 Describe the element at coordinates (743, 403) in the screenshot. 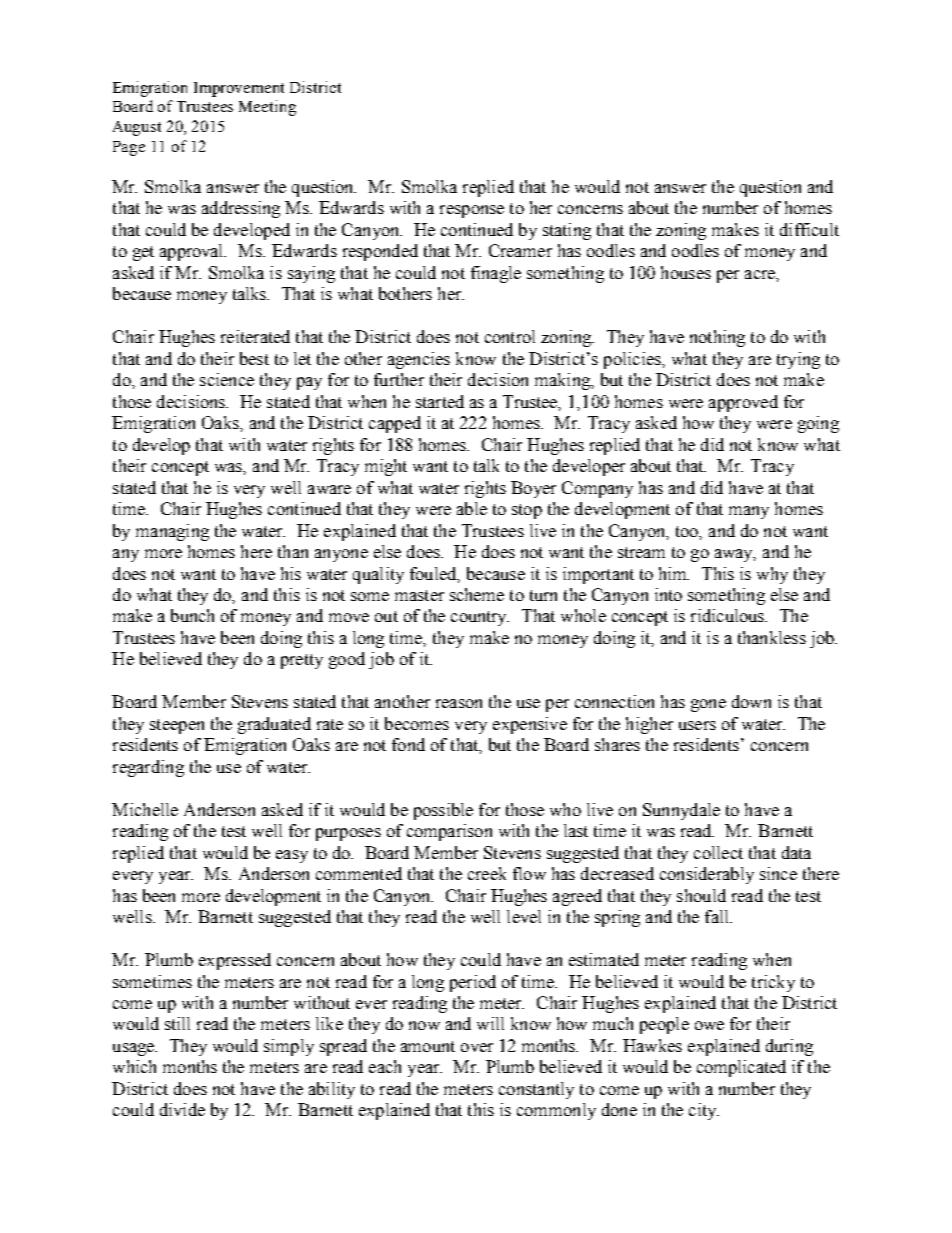

I see `approved` at that location.
